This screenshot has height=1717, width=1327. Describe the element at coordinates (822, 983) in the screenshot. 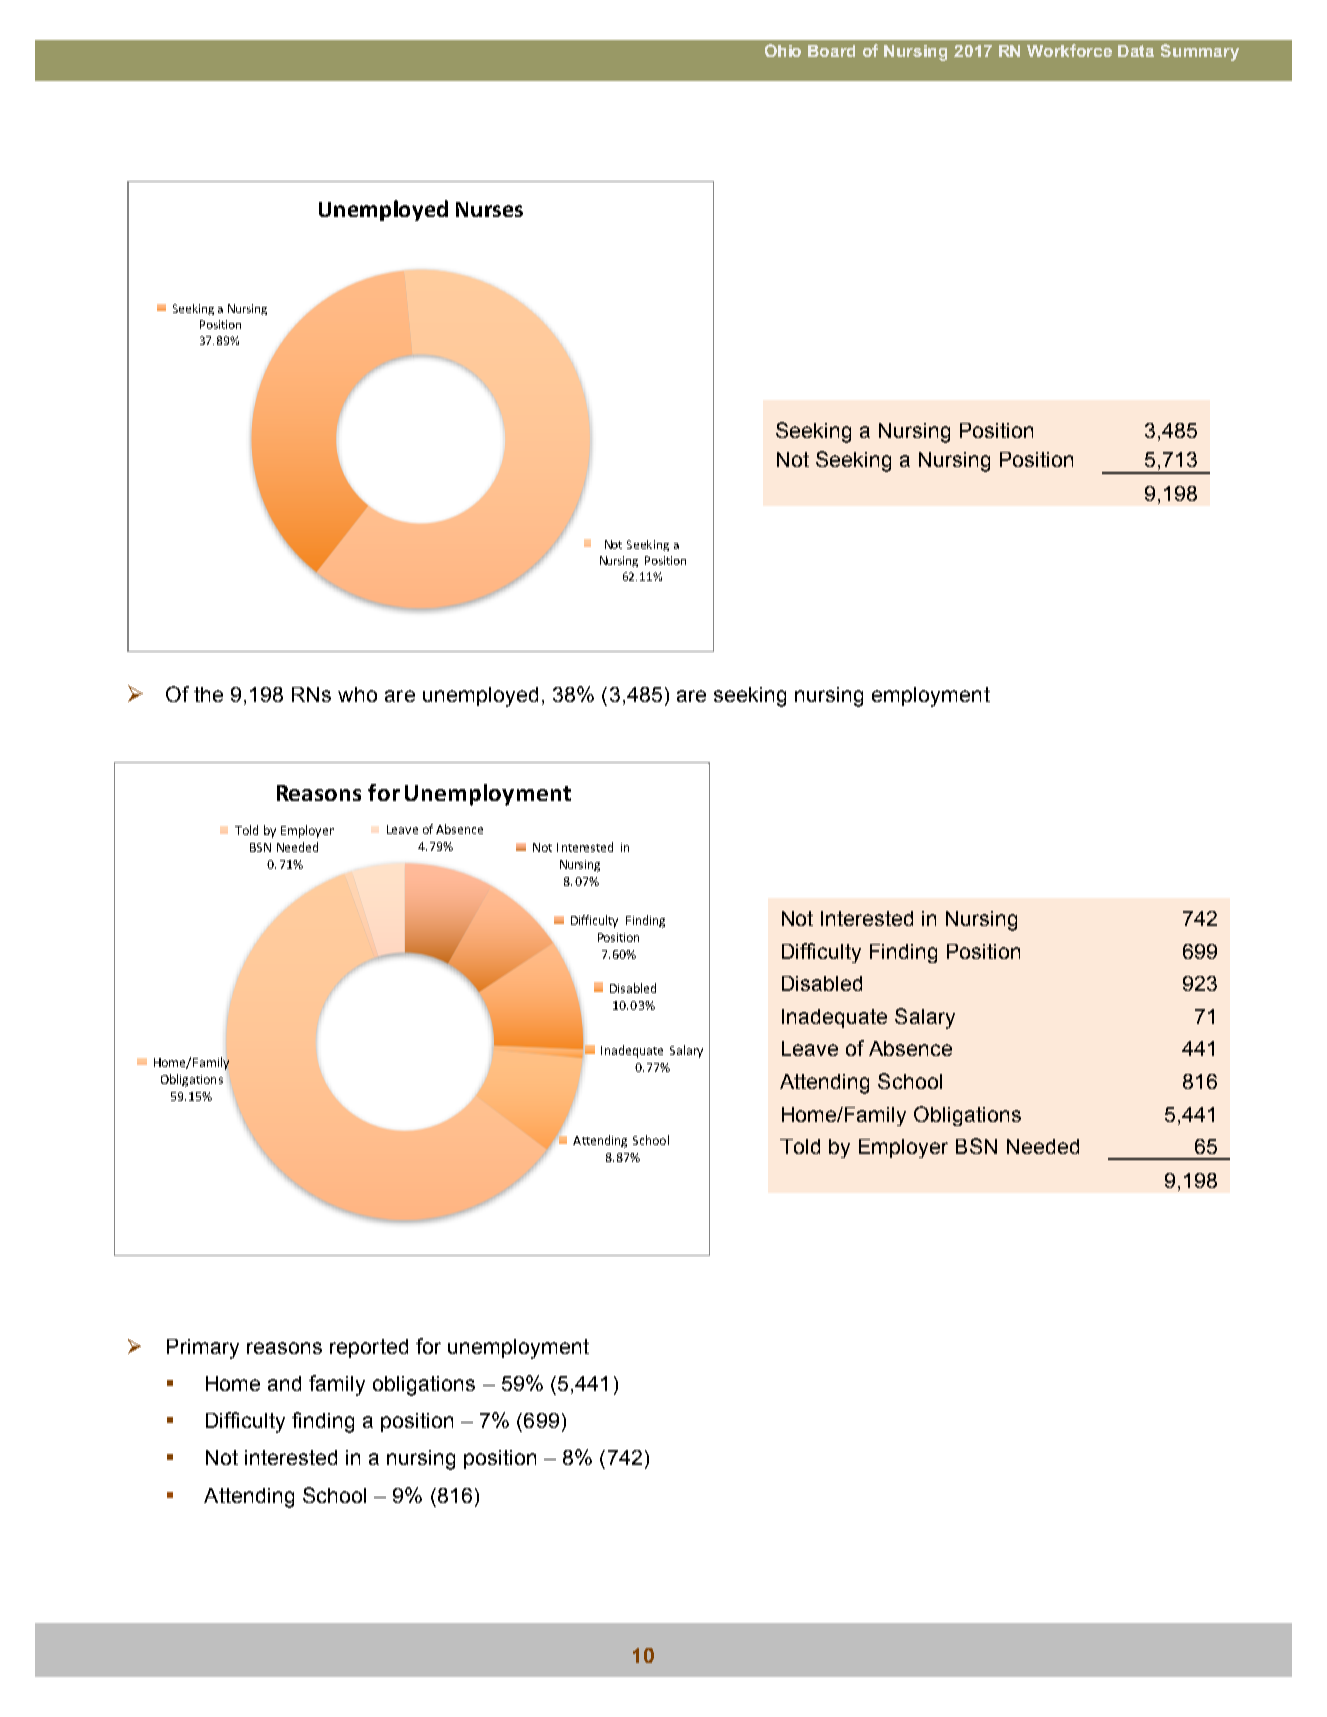

I see `Disabled` at that location.
